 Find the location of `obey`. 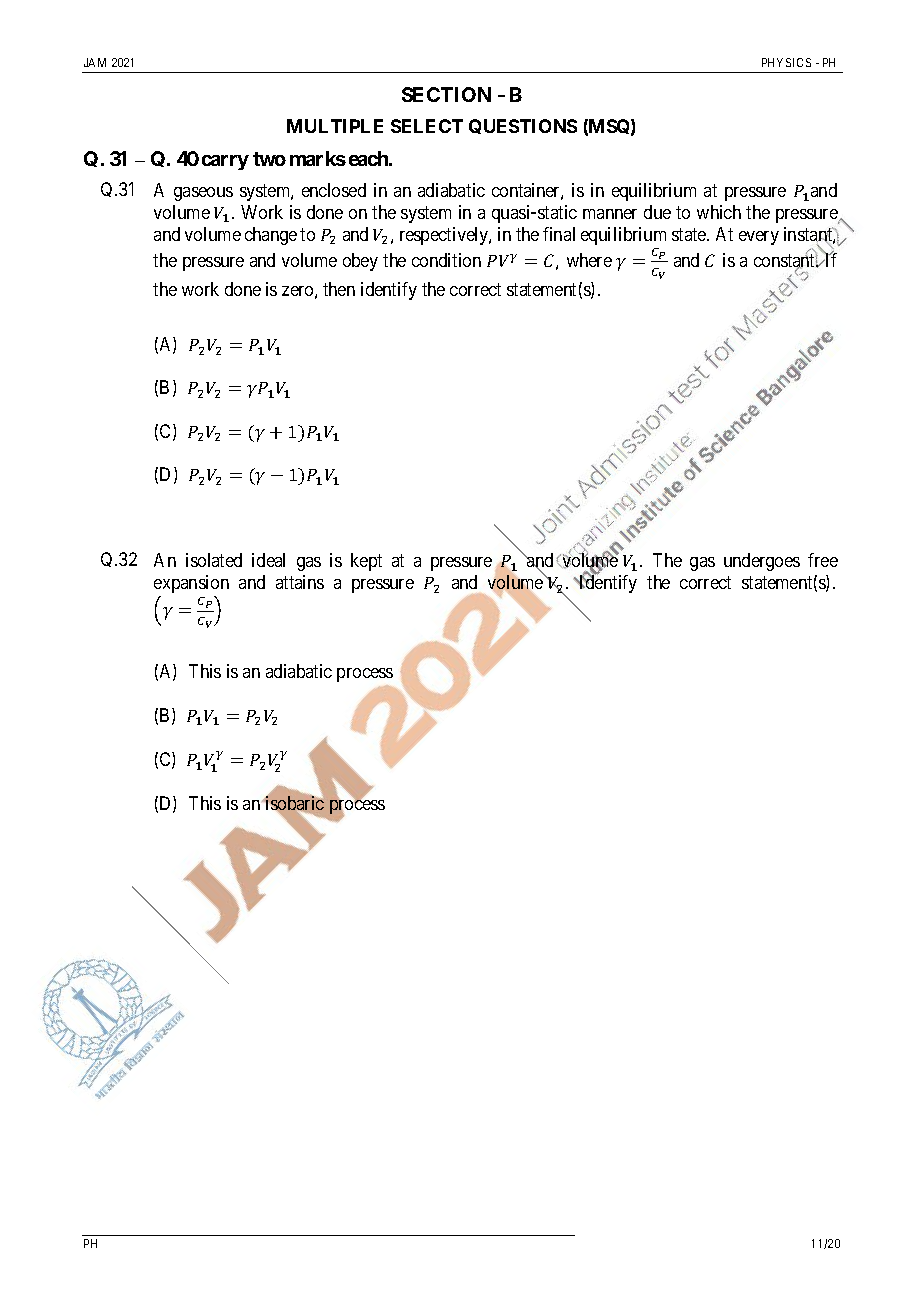

obey is located at coordinates (360, 262).
